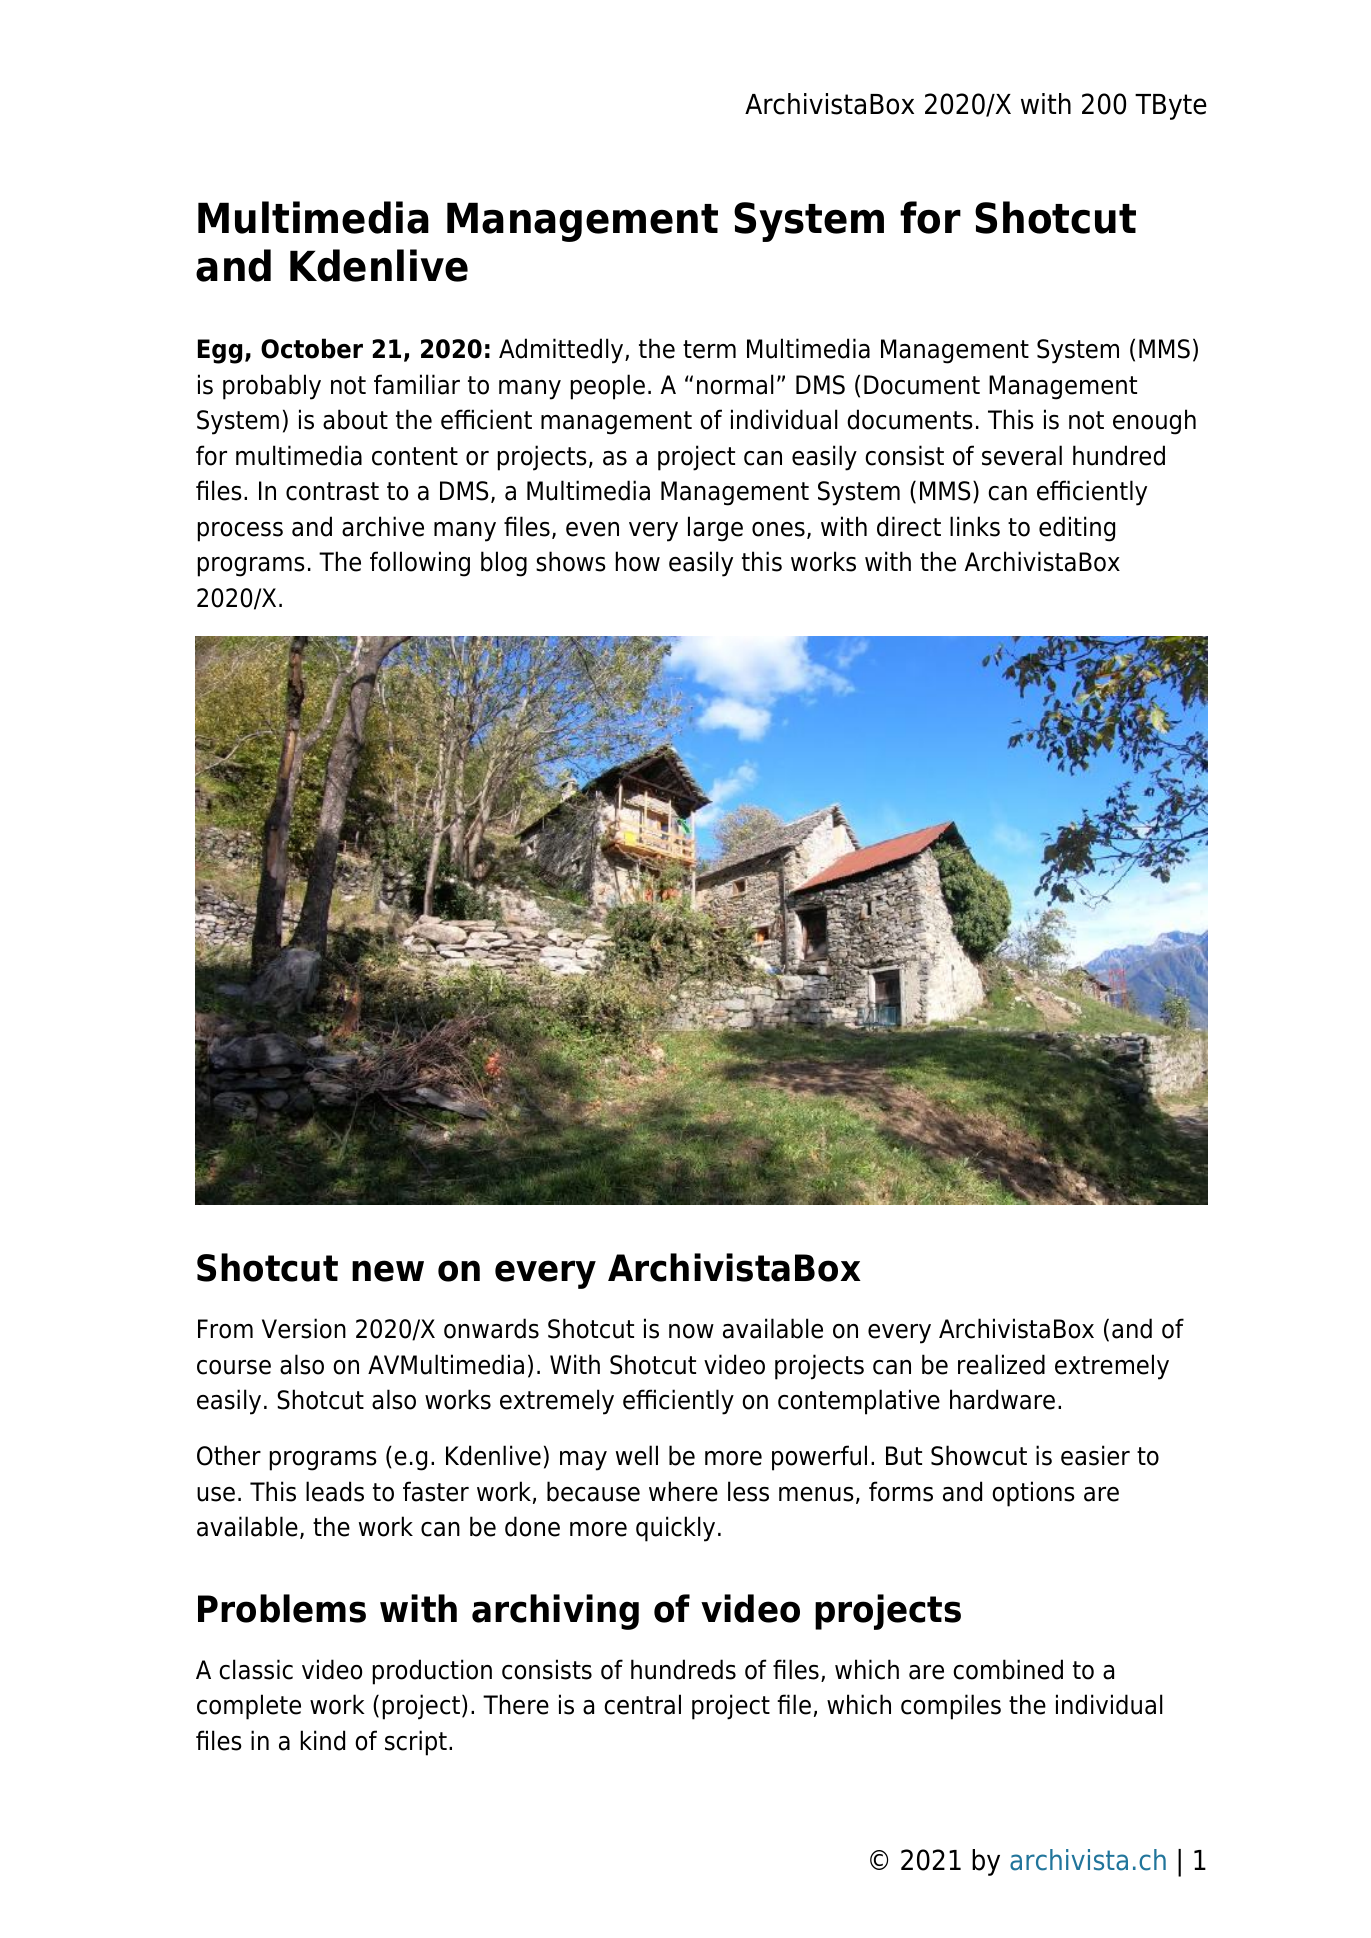  What do you see at coordinates (323, 1740) in the screenshot?
I see `kind` at bounding box center [323, 1740].
